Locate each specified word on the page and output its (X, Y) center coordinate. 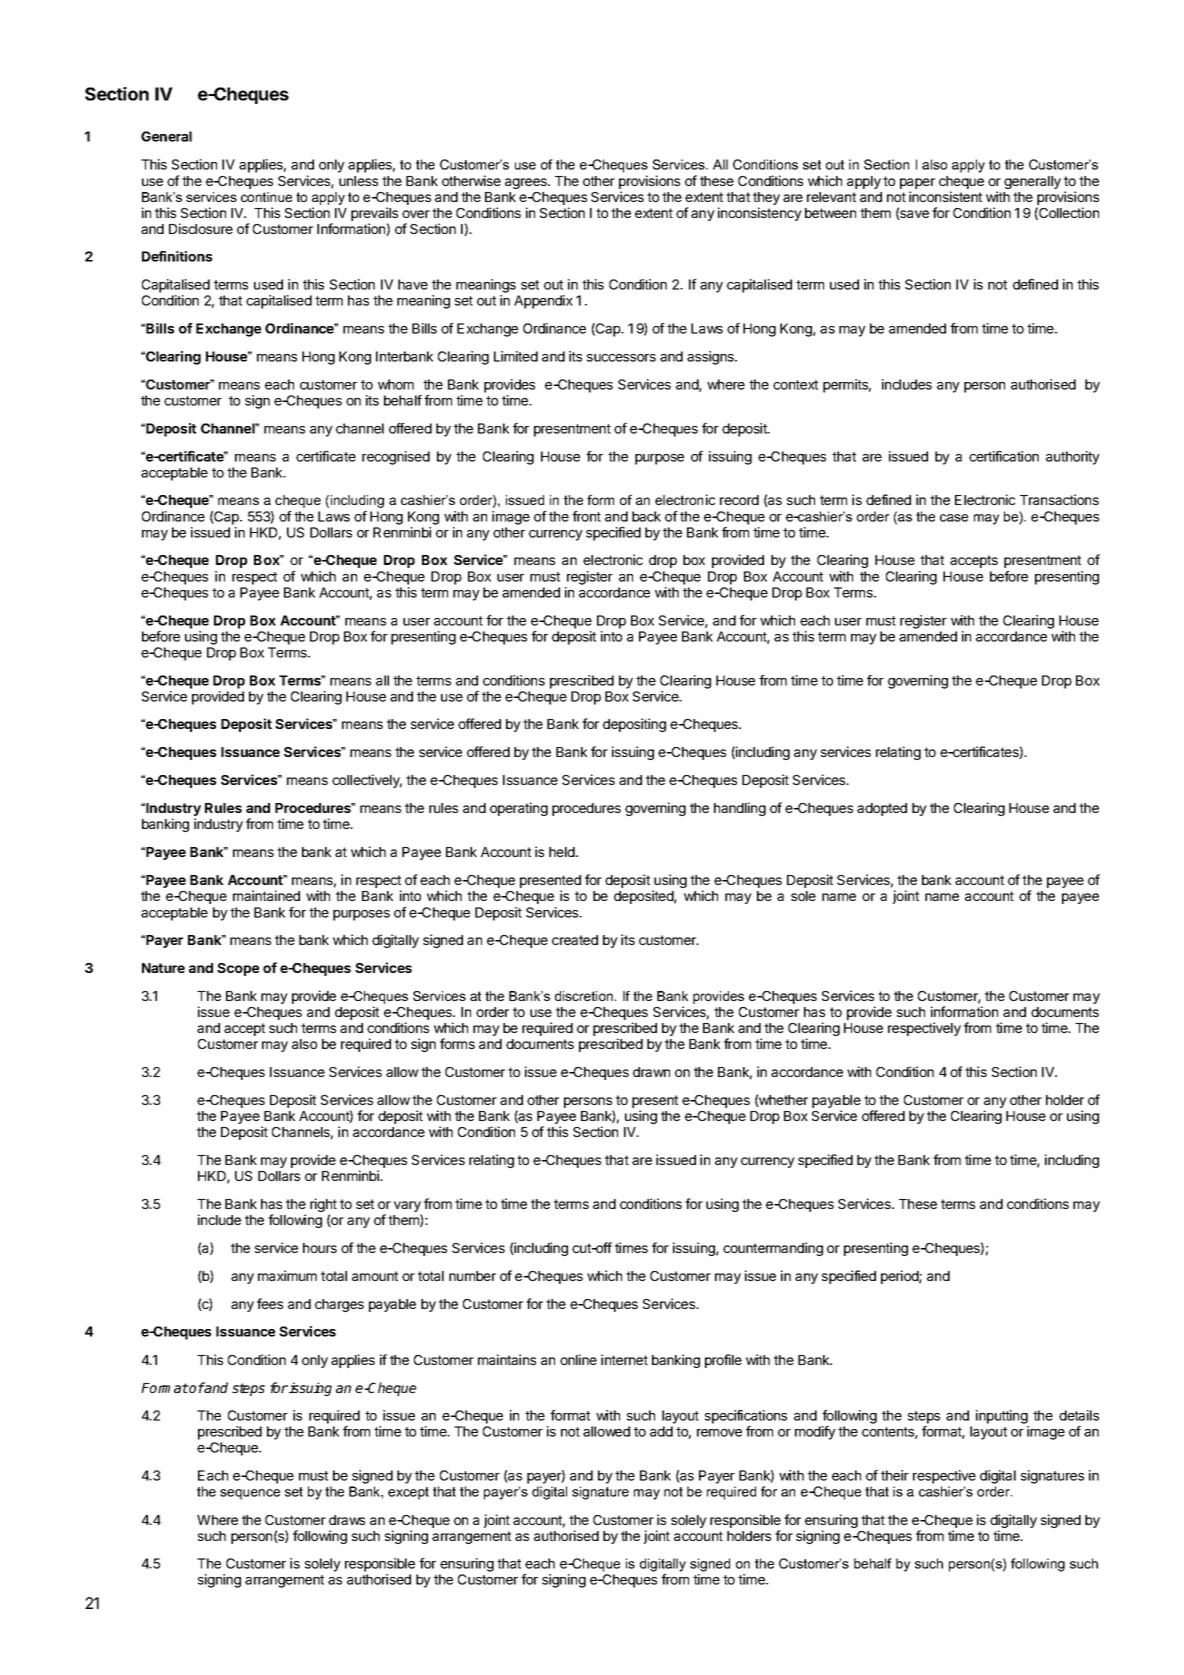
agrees (527, 183)
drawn (651, 1072)
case (954, 518)
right (323, 1206)
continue (266, 197)
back (646, 516)
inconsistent (945, 196)
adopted (882, 809)
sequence (250, 1494)
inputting (1002, 1417)
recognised (396, 458)
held (563, 852)
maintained (266, 895)
